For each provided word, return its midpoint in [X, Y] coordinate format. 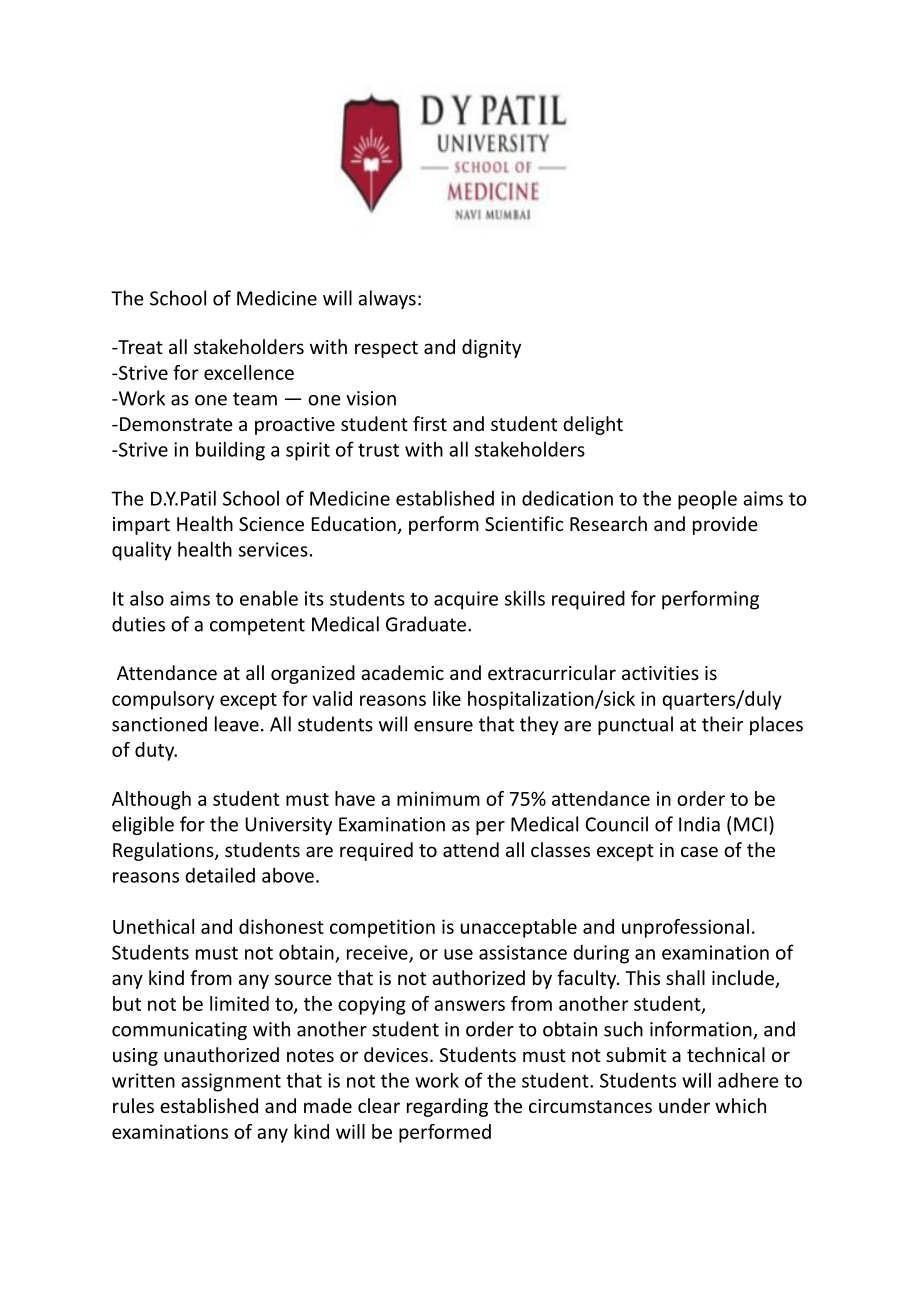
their [722, 724]
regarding [447, 1107]
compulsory [163, 700]
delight [593, 425]
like [447, 698]
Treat [139, 347]
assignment [231, 1082]
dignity [491, 348]
